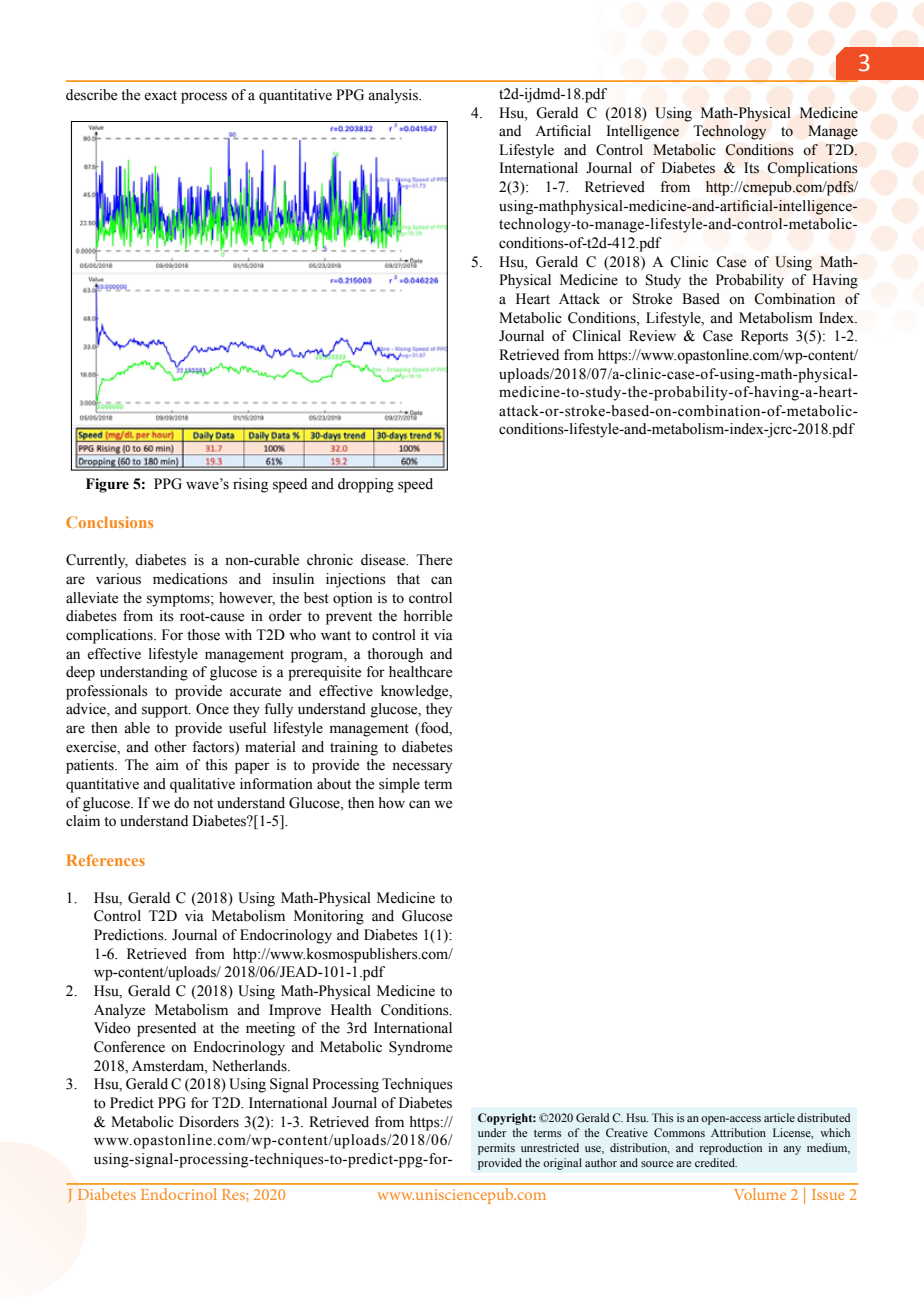 This page has height=1308, width=924. Describe the element at coordinates (731, 1149) in the page. I see `reproduction` at that location.
